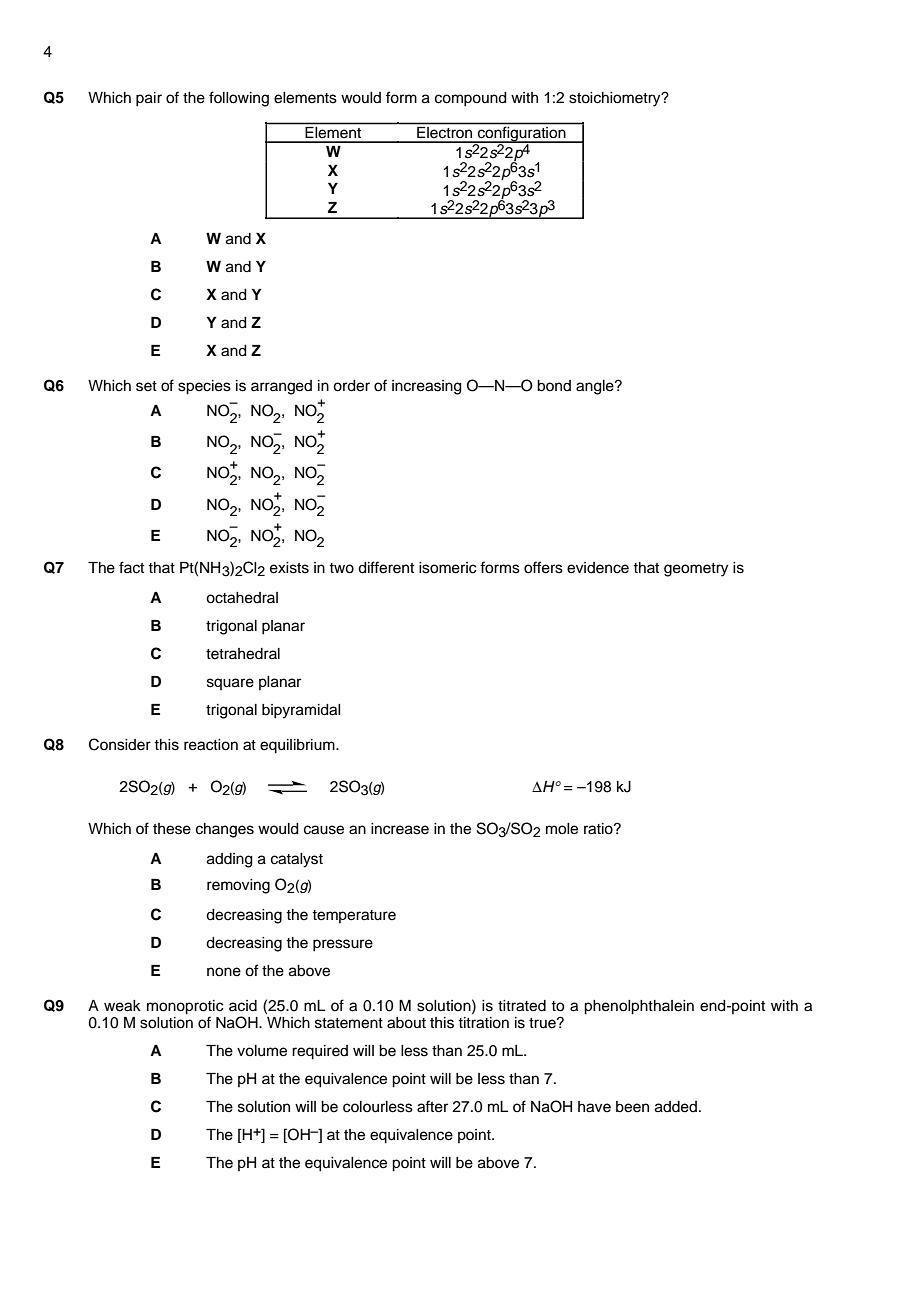  Describe the element at coordinates (598, 568) in the screenshot. I see `evidence` at that location.
